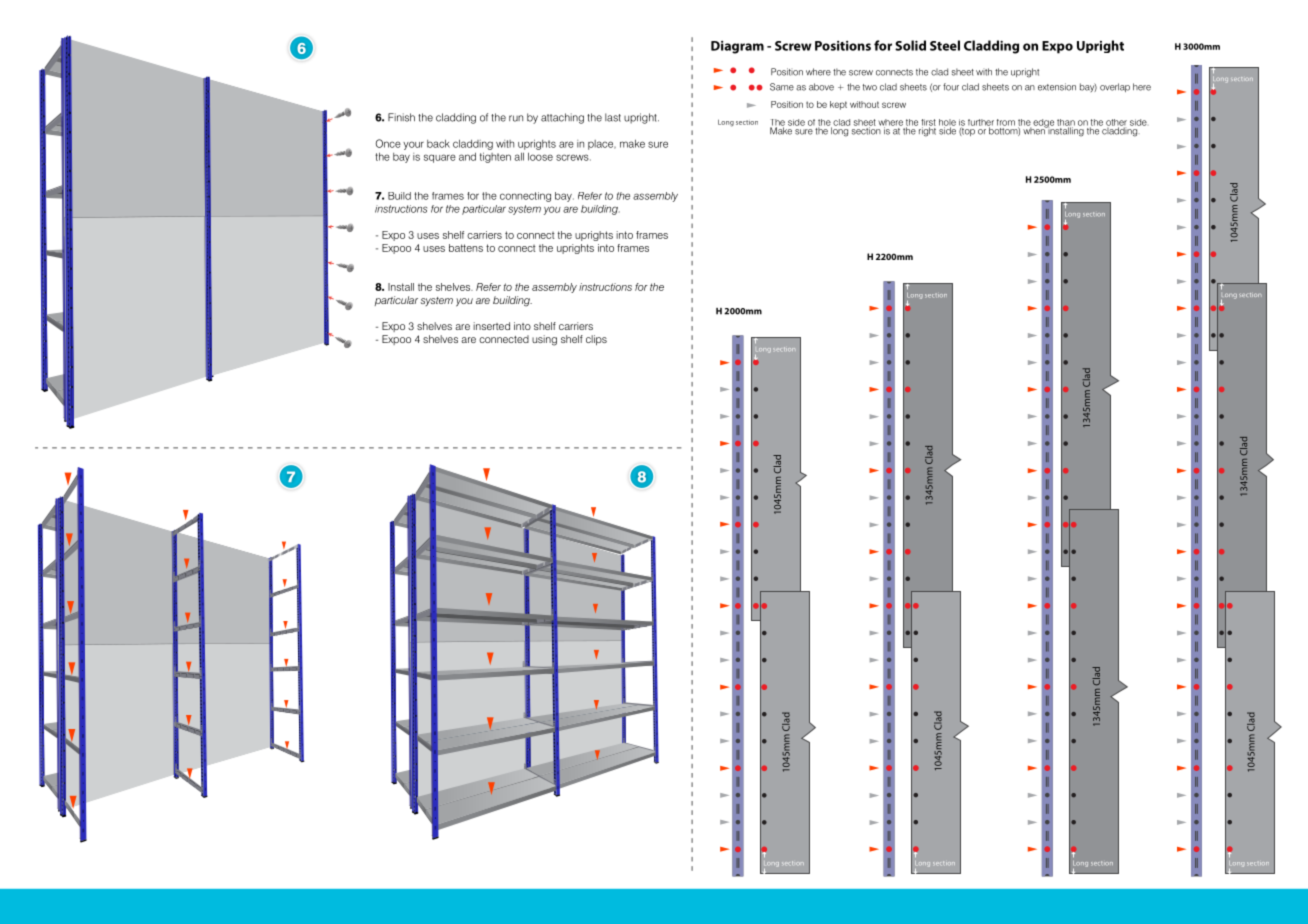 This document has width=1308, height=924. I want to click on square, so click(440, 158).
